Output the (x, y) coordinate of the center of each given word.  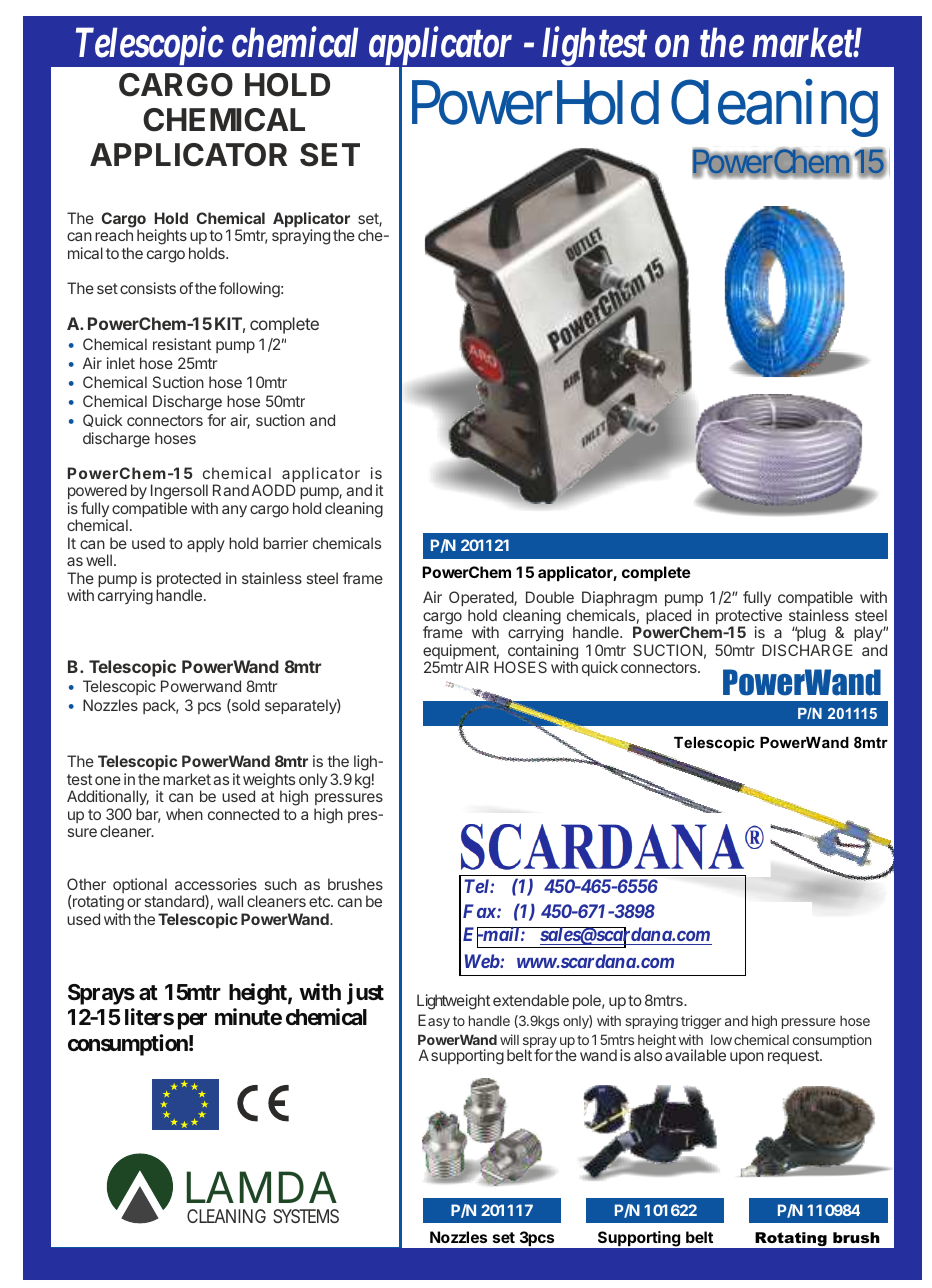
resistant (182, 344)
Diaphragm (619, 600)
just (365, 994)
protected (189, 581)
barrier (285, 543)
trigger (701, 1022)
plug (811, 635)
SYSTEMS (306, 1216)
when (184, 814)
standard (175, 902)
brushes (355, 884)
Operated (482, 600)
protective (749, 618)
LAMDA (262, 1187)
